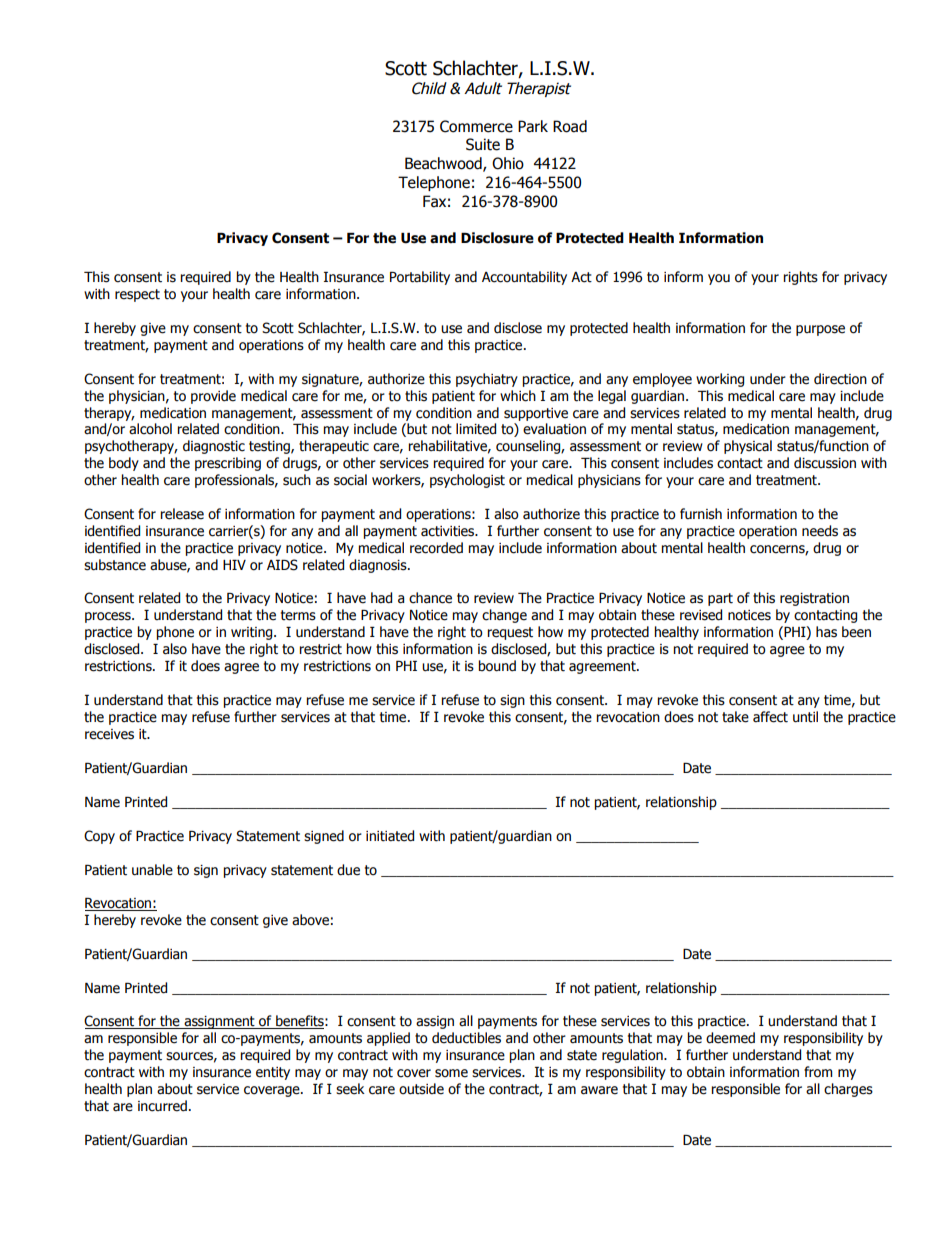 Image resolution: width=952 pixels, height=1233 pixels. I want to click on deemed, so click(730, 1038).
